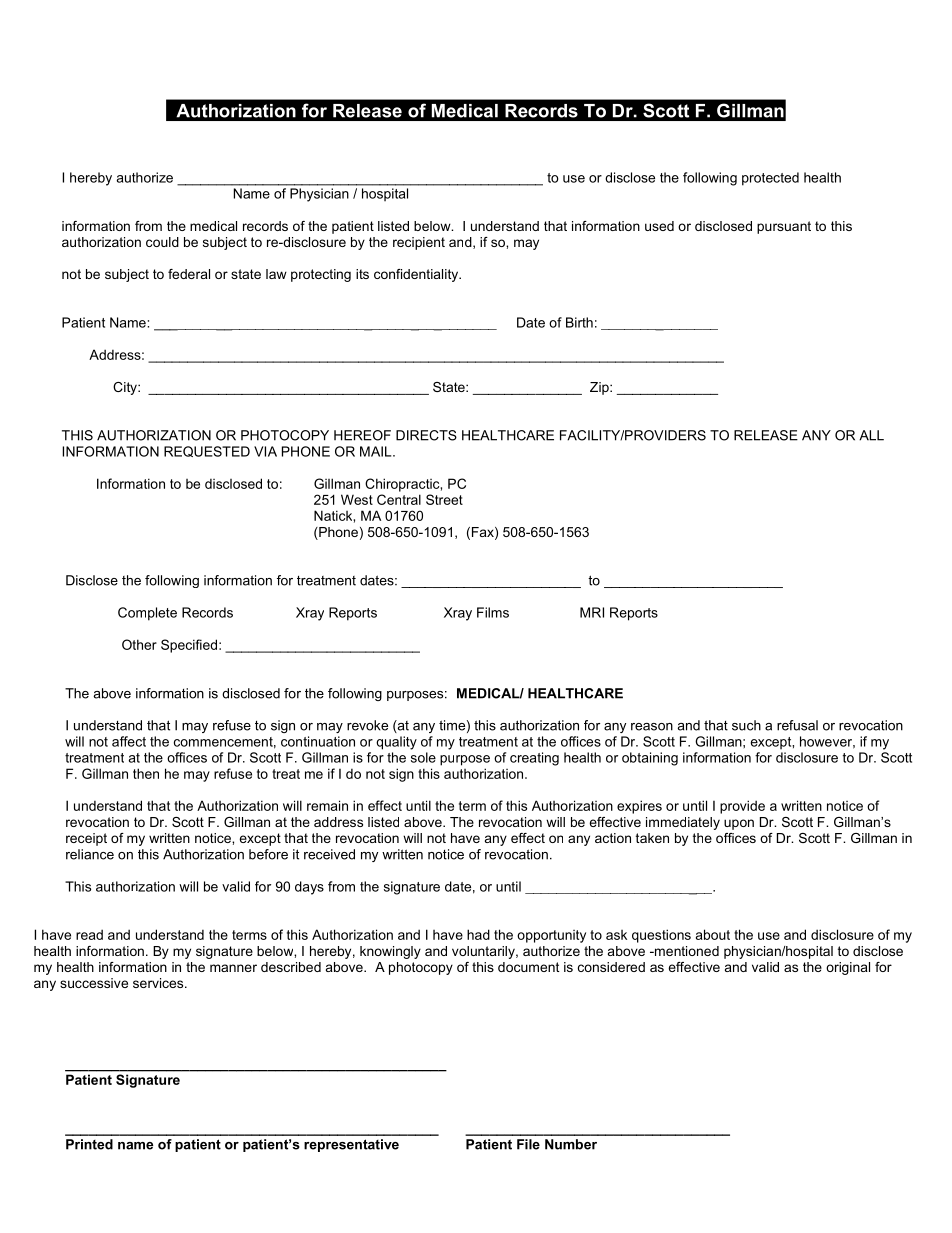  I want to click on REQUESTED, so click(207, 451).
